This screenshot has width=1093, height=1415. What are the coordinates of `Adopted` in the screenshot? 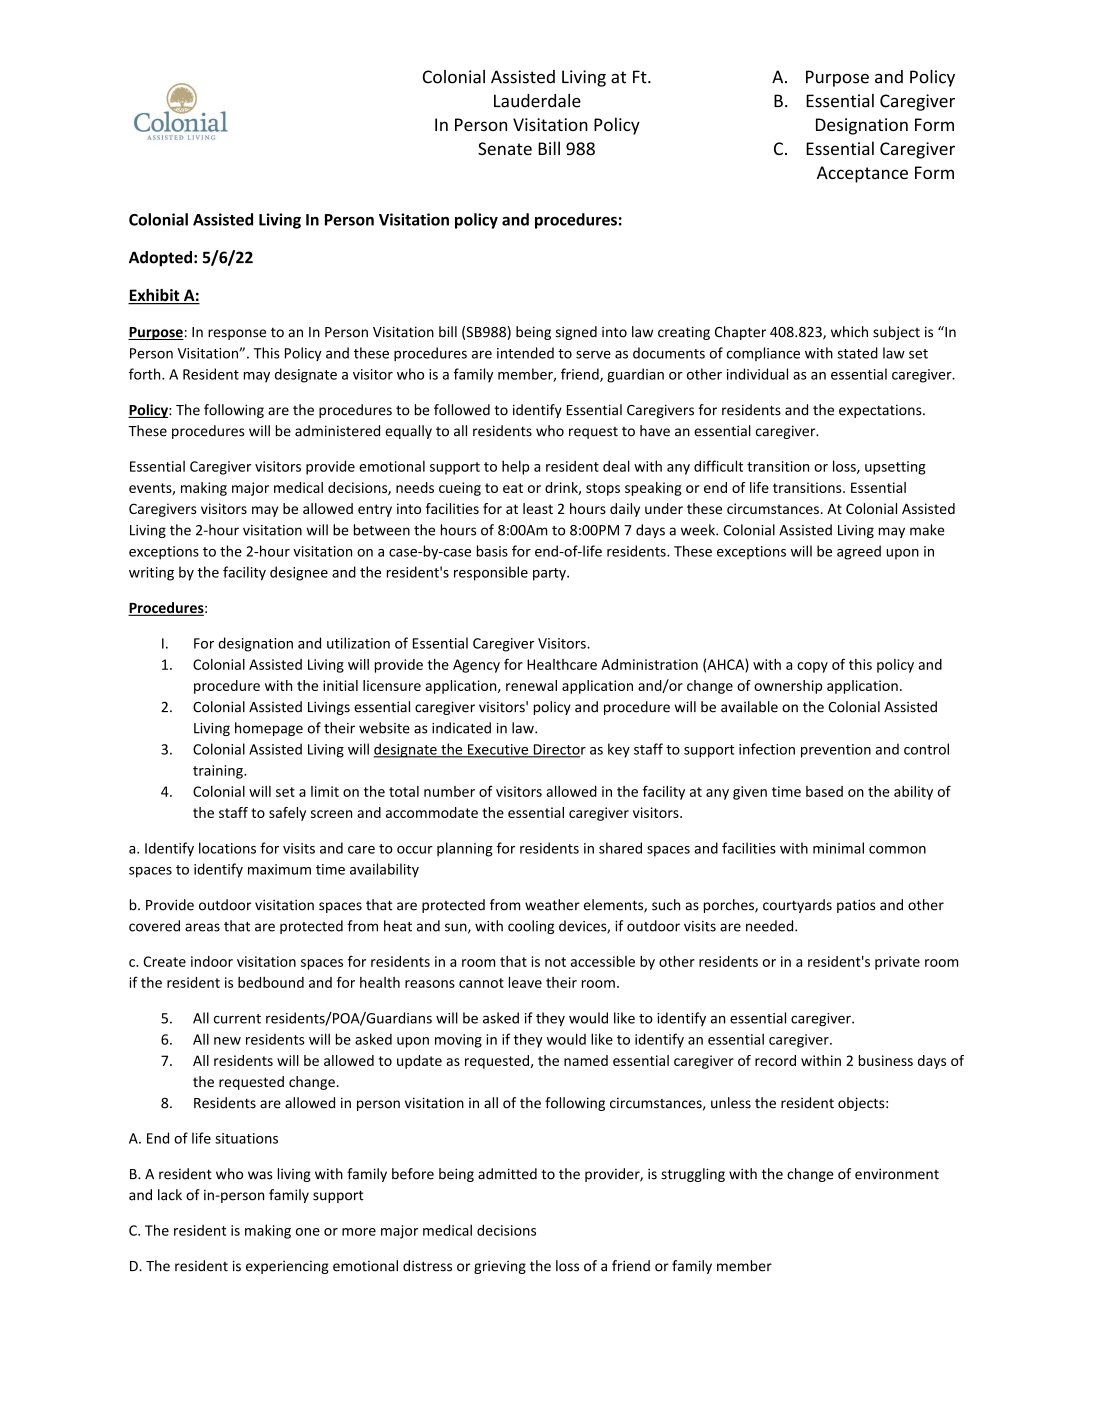 It's located at (160, 259).
